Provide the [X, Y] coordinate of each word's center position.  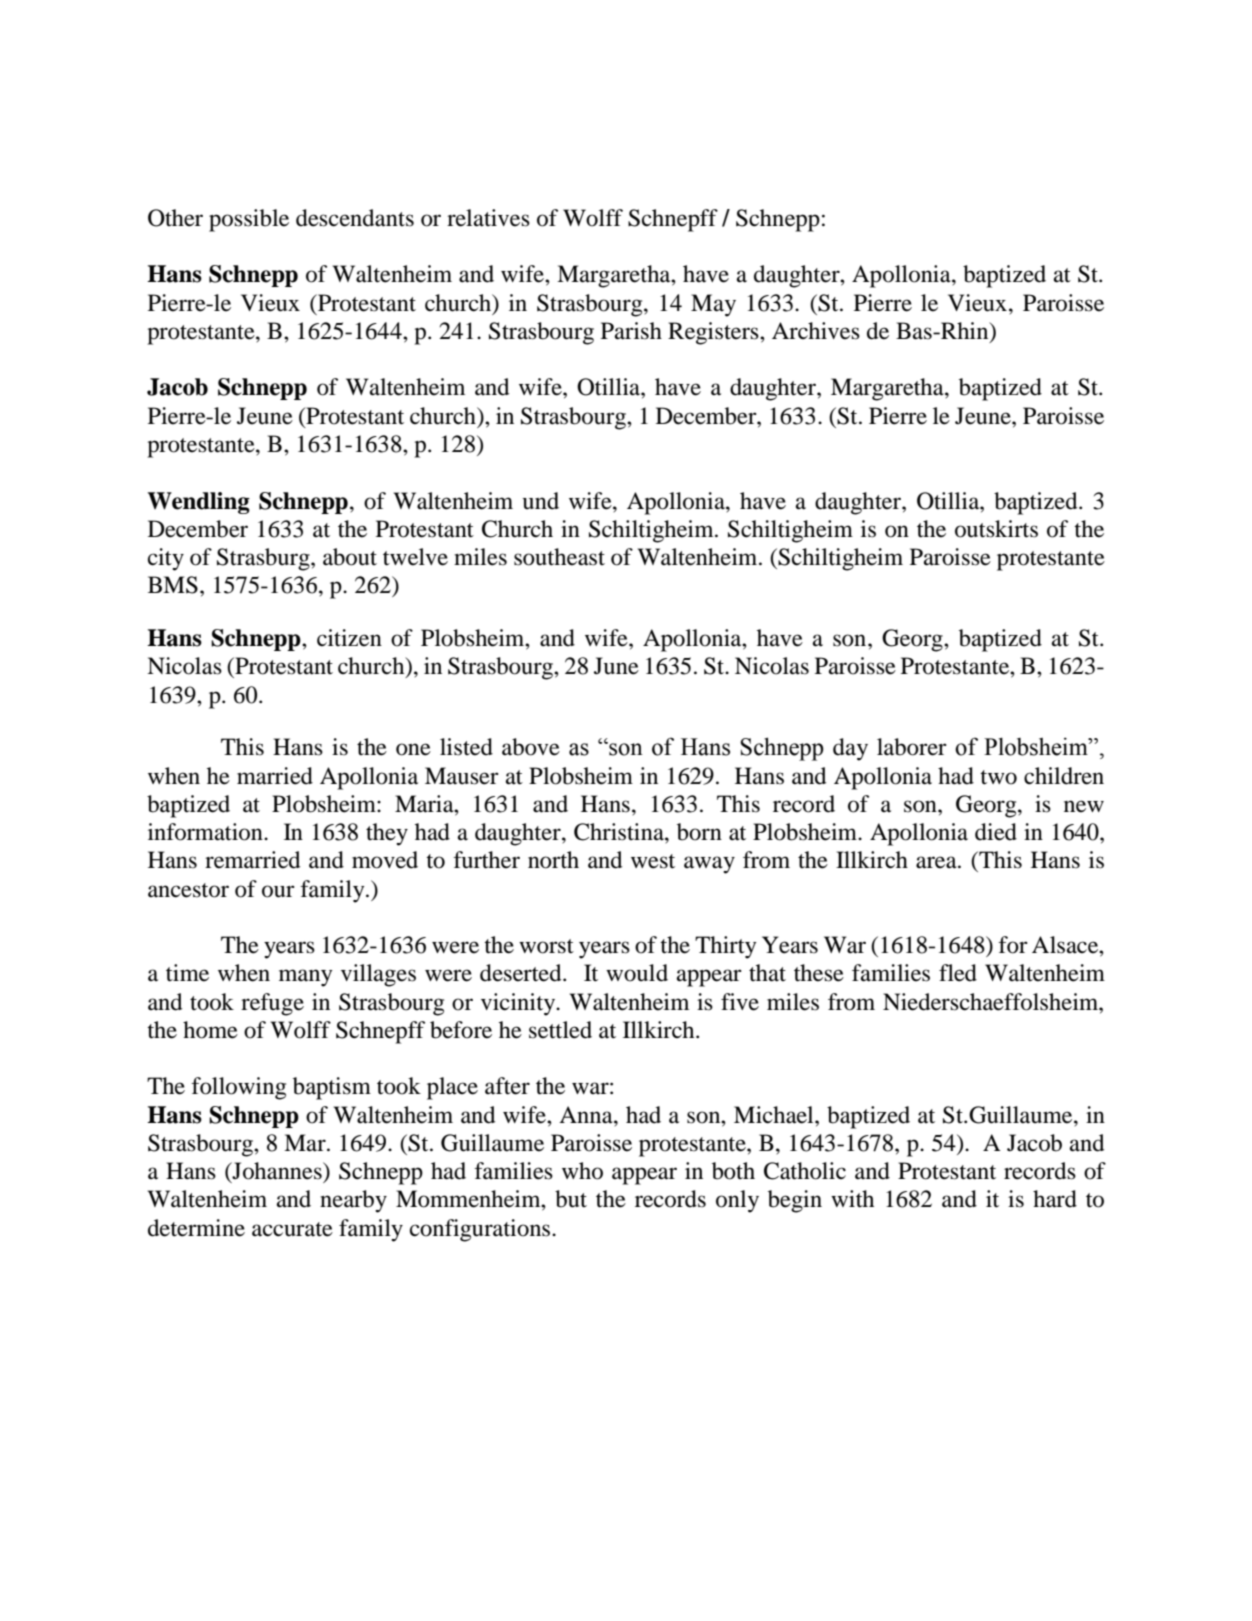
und [541, 501]
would [637, 973]
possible [249, 220]
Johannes [277, 1172]
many [305, 978]
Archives [816, 331]
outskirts [996, 529]
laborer [912, 747]
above [531, 747]
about [350, 557]
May [713, 305]
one [413, 749]
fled [958, 973]
